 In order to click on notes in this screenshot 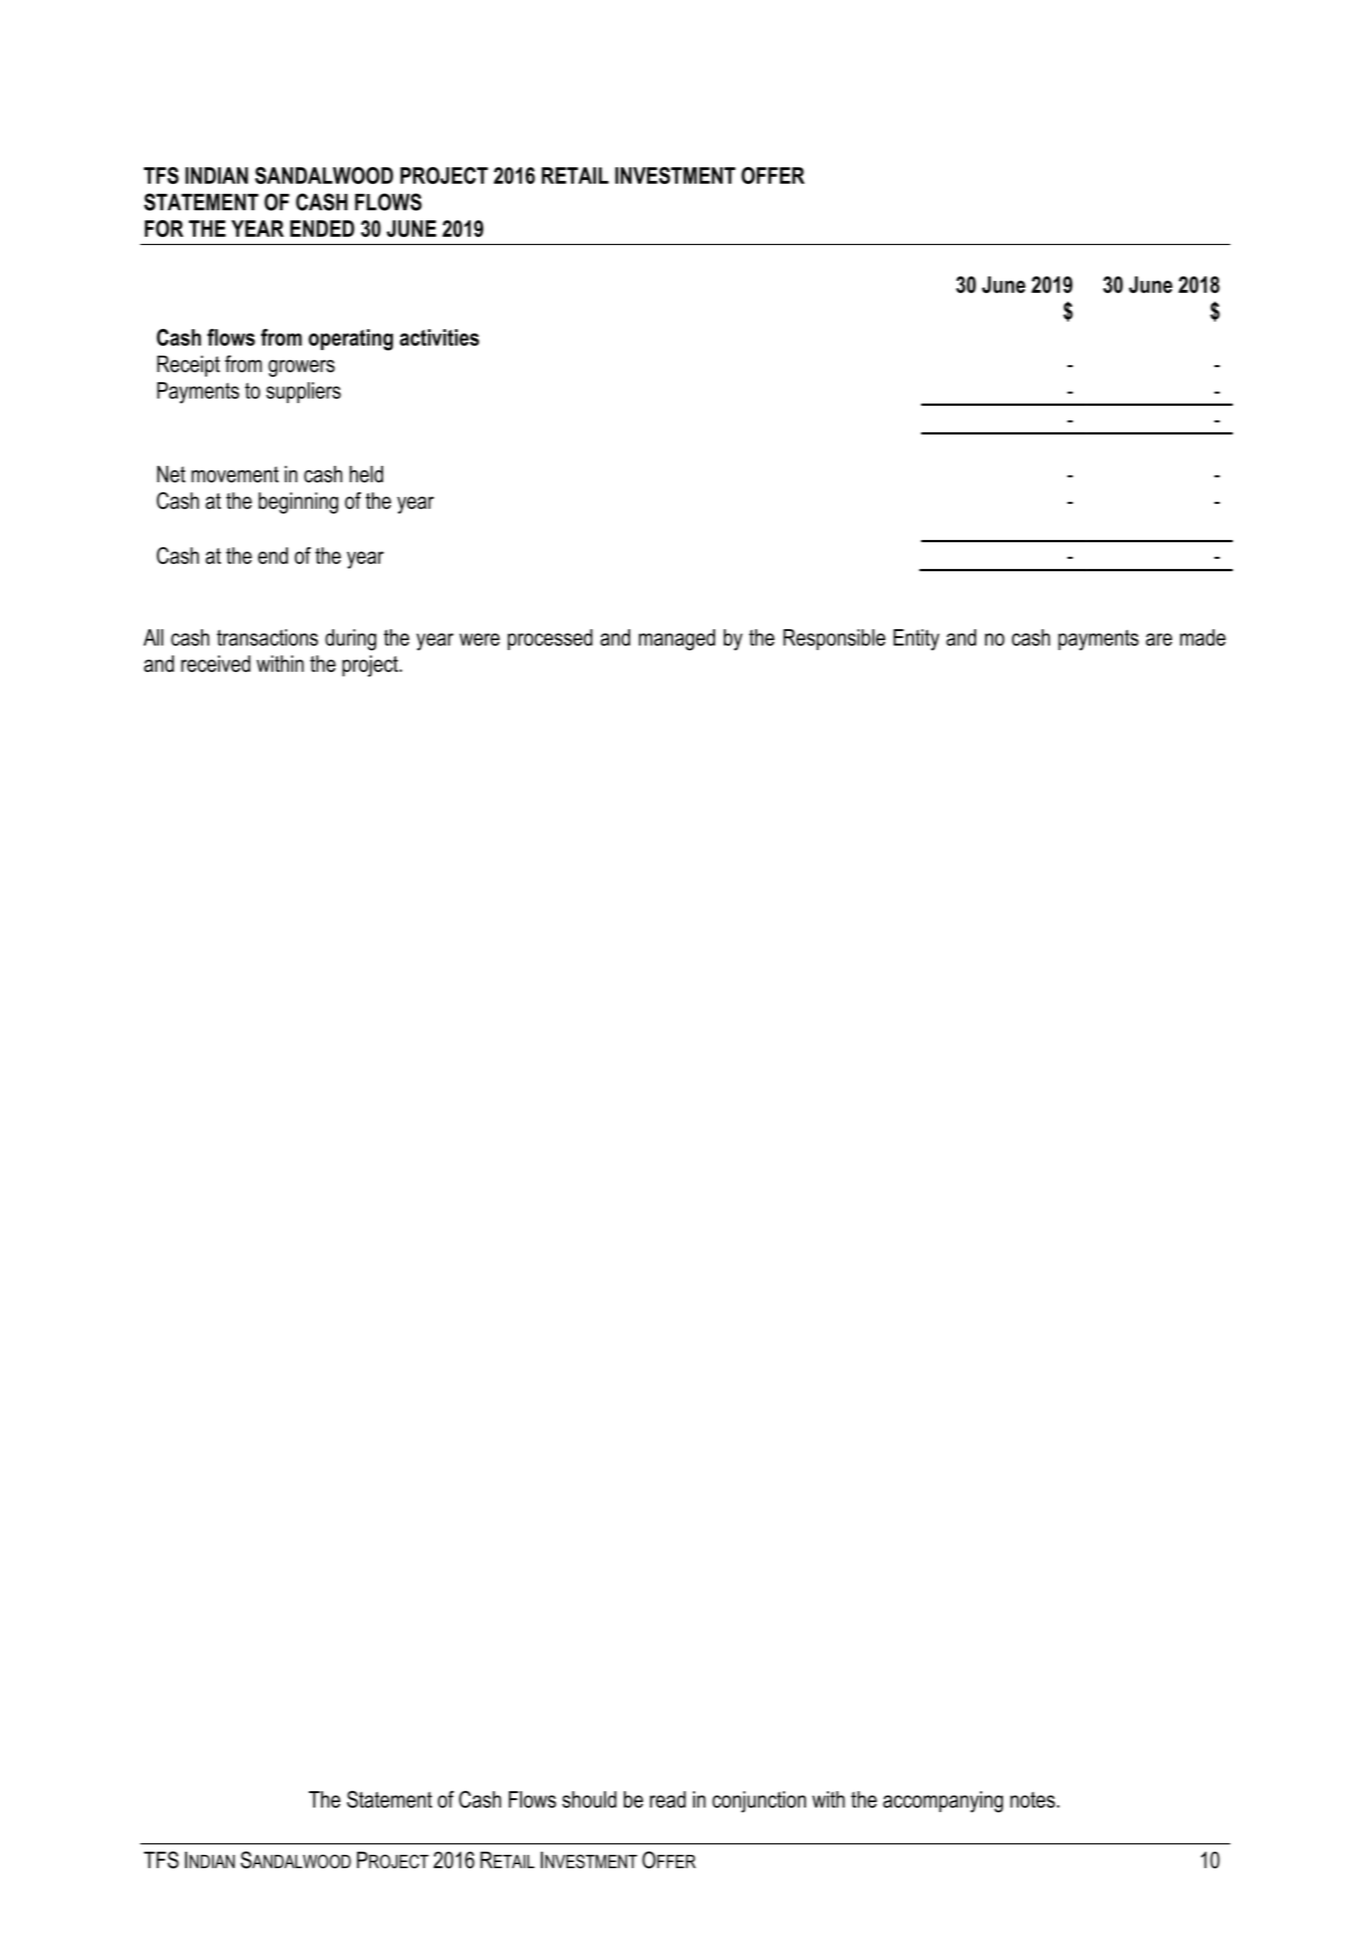, I will do `click(1032, 1800)`.
